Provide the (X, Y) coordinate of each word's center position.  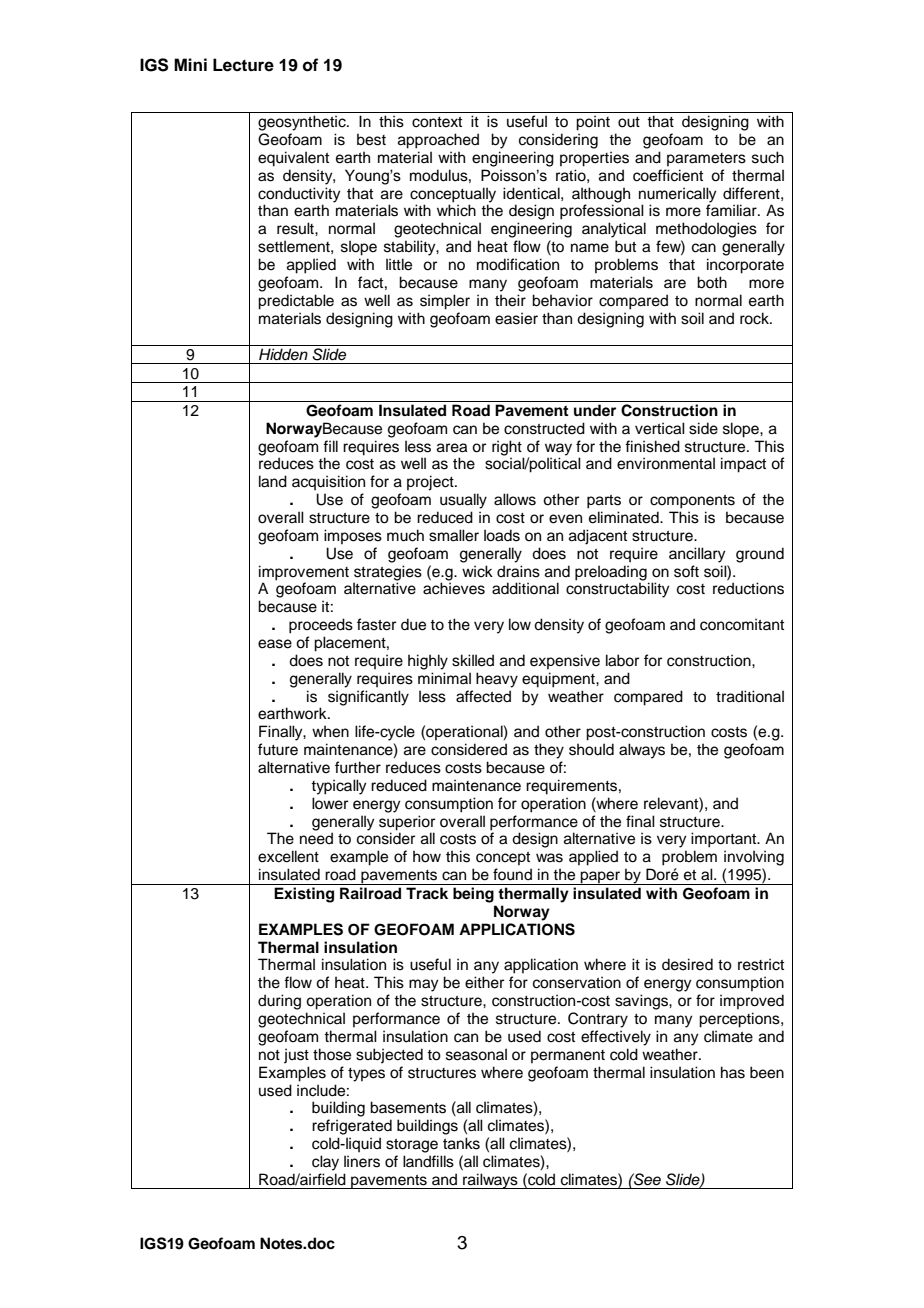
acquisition (328, 482)
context (437, 122)
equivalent (293, 159)
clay (325, 1163)
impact (743, 465)
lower (330, 803)
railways (490, 1181)
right (507, 448)
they (549, 751)
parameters (706, 159)
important (725, 840)
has (733, 1072)
